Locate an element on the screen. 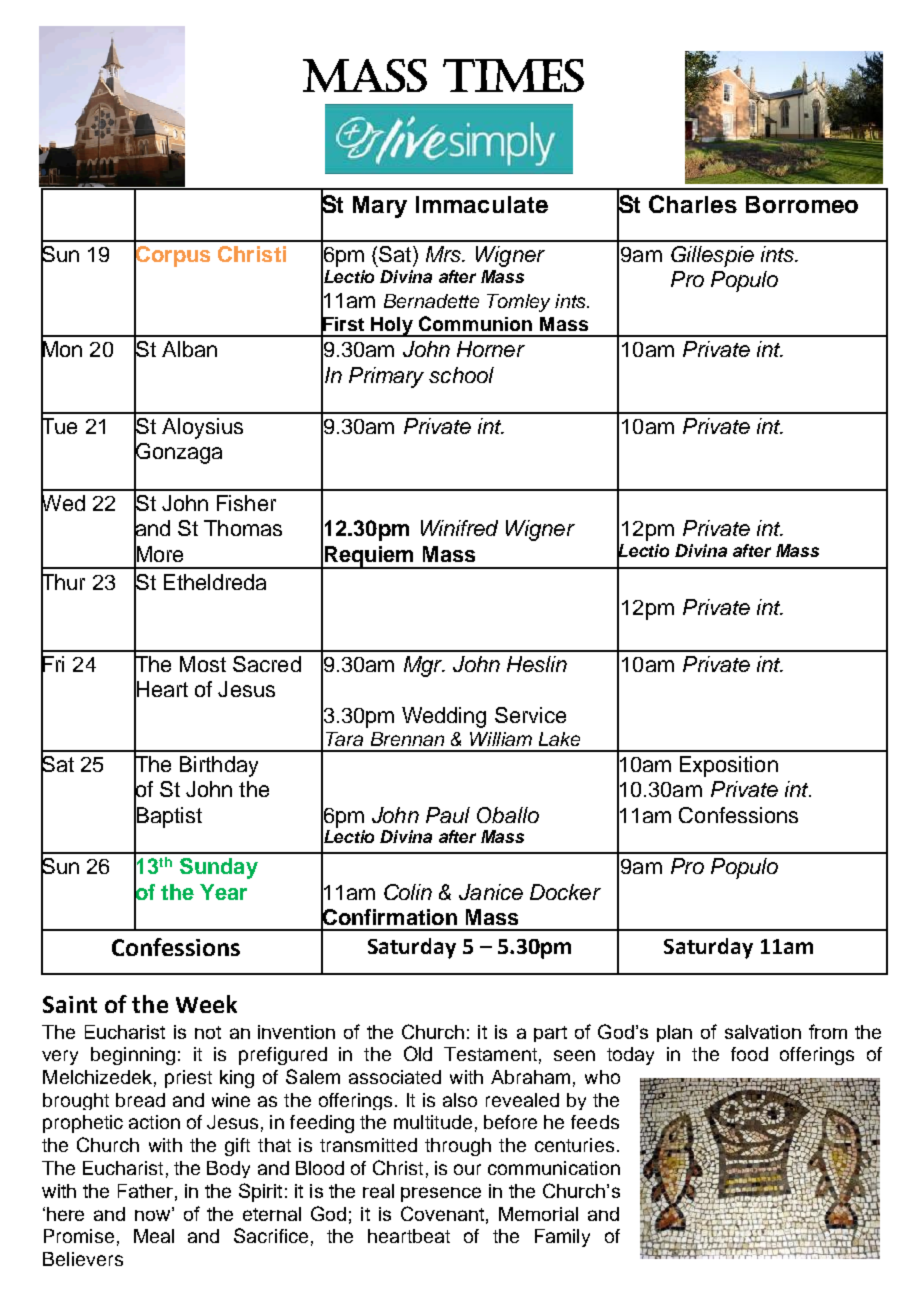 The image size is (924, 1308). Most is located at coordinates (203, 664).
